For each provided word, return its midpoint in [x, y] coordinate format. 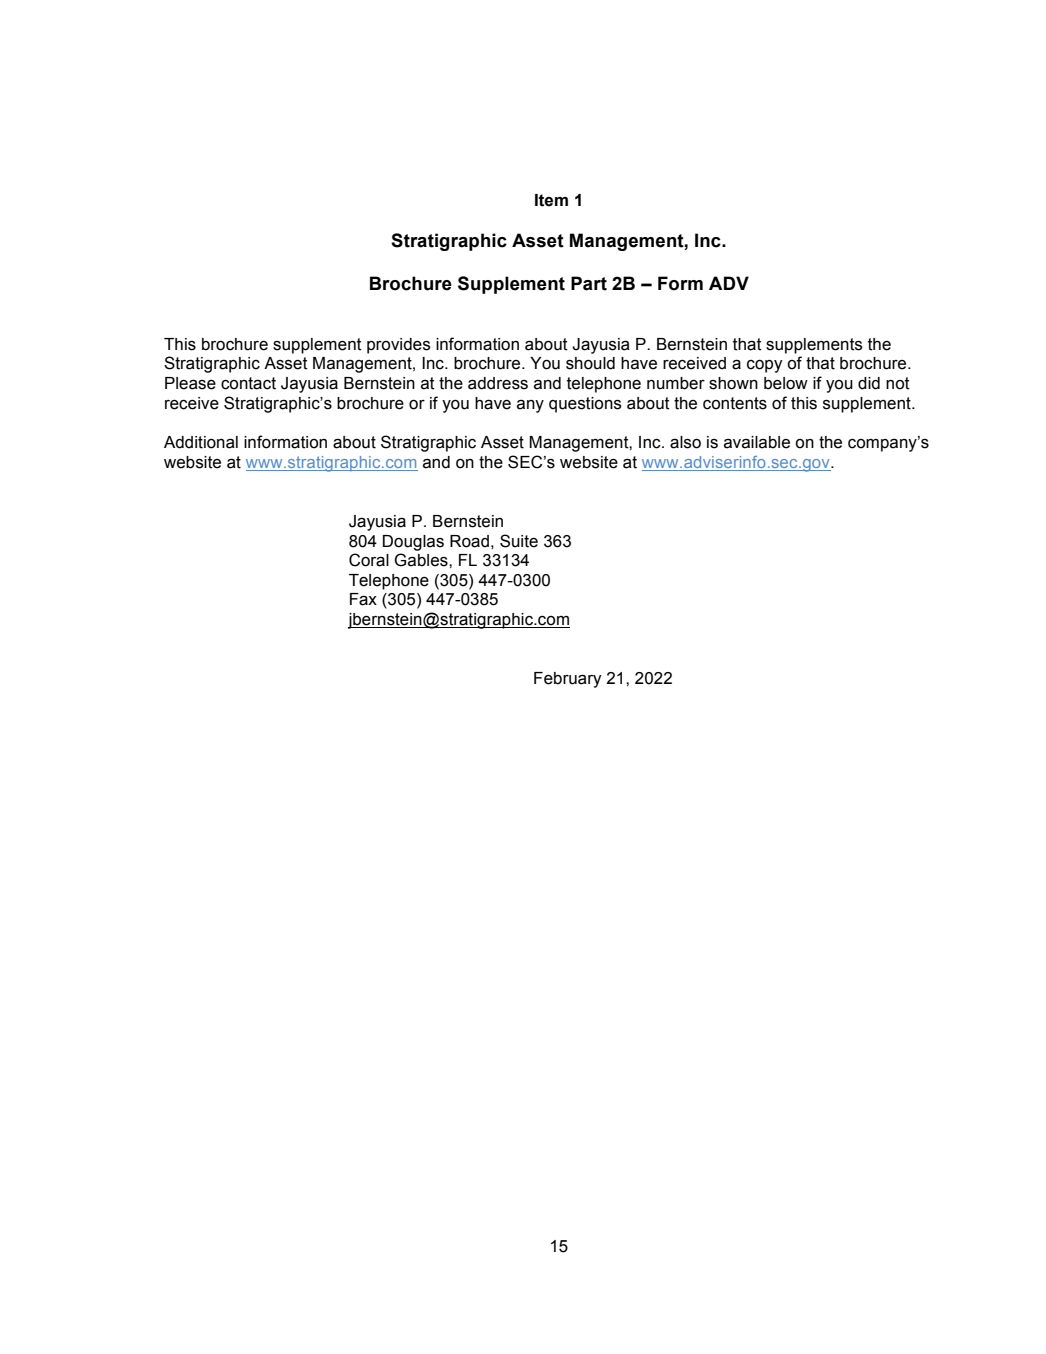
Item [551, 200]
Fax [363, 599]
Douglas [413, 543]
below [786, 383]
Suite [519, 541]
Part [589, 283]
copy [765, 366]
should [590, 363]
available [757, 442]
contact [248, 383]
